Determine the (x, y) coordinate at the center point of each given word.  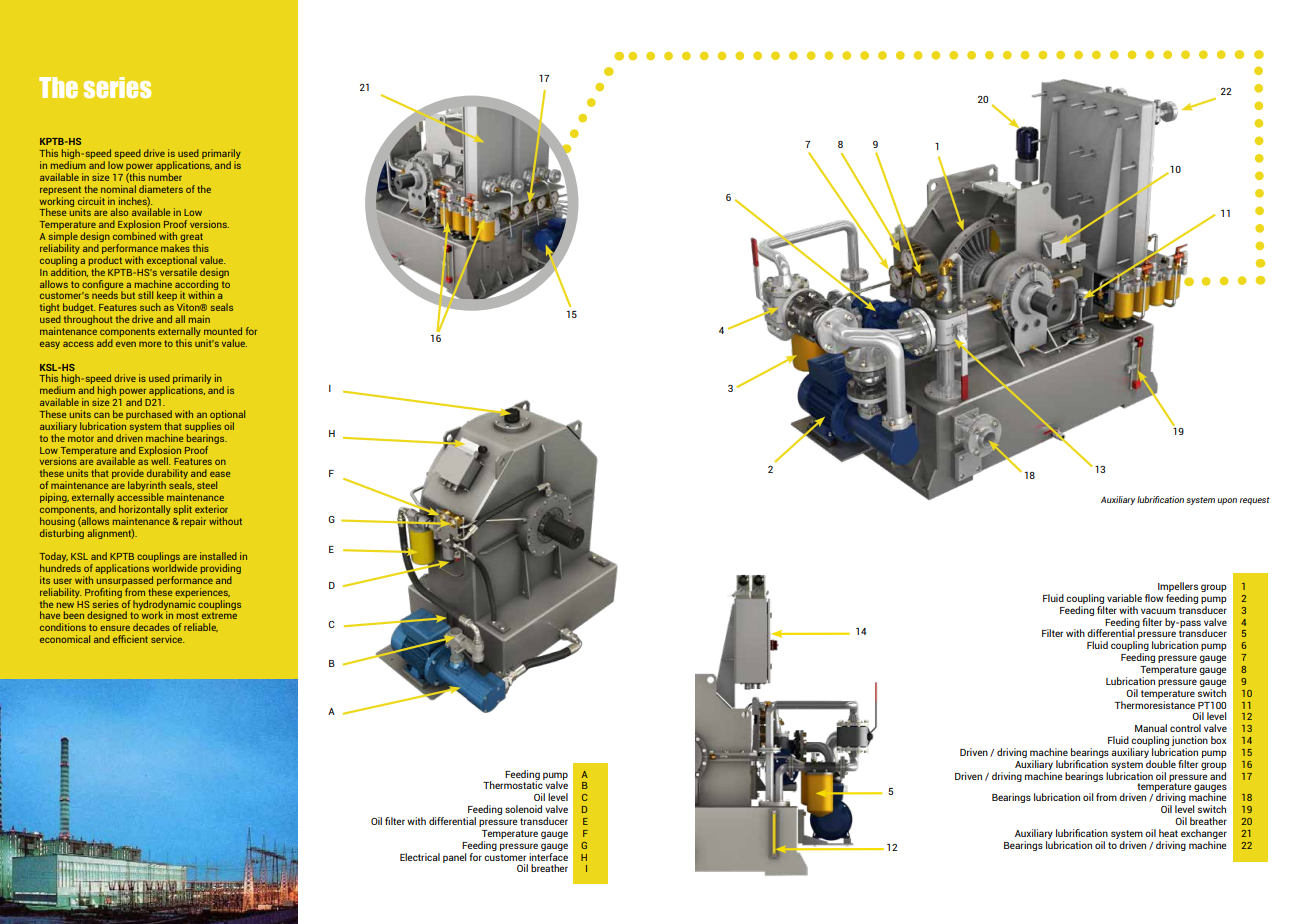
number (165, 177)
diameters (161, 189)
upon (1227, 501)
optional (227, 415)
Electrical (420, 857)
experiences (202, 593)
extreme (219, 615)
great (191, 239)
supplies (203, 427)
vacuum (1158, 611)
